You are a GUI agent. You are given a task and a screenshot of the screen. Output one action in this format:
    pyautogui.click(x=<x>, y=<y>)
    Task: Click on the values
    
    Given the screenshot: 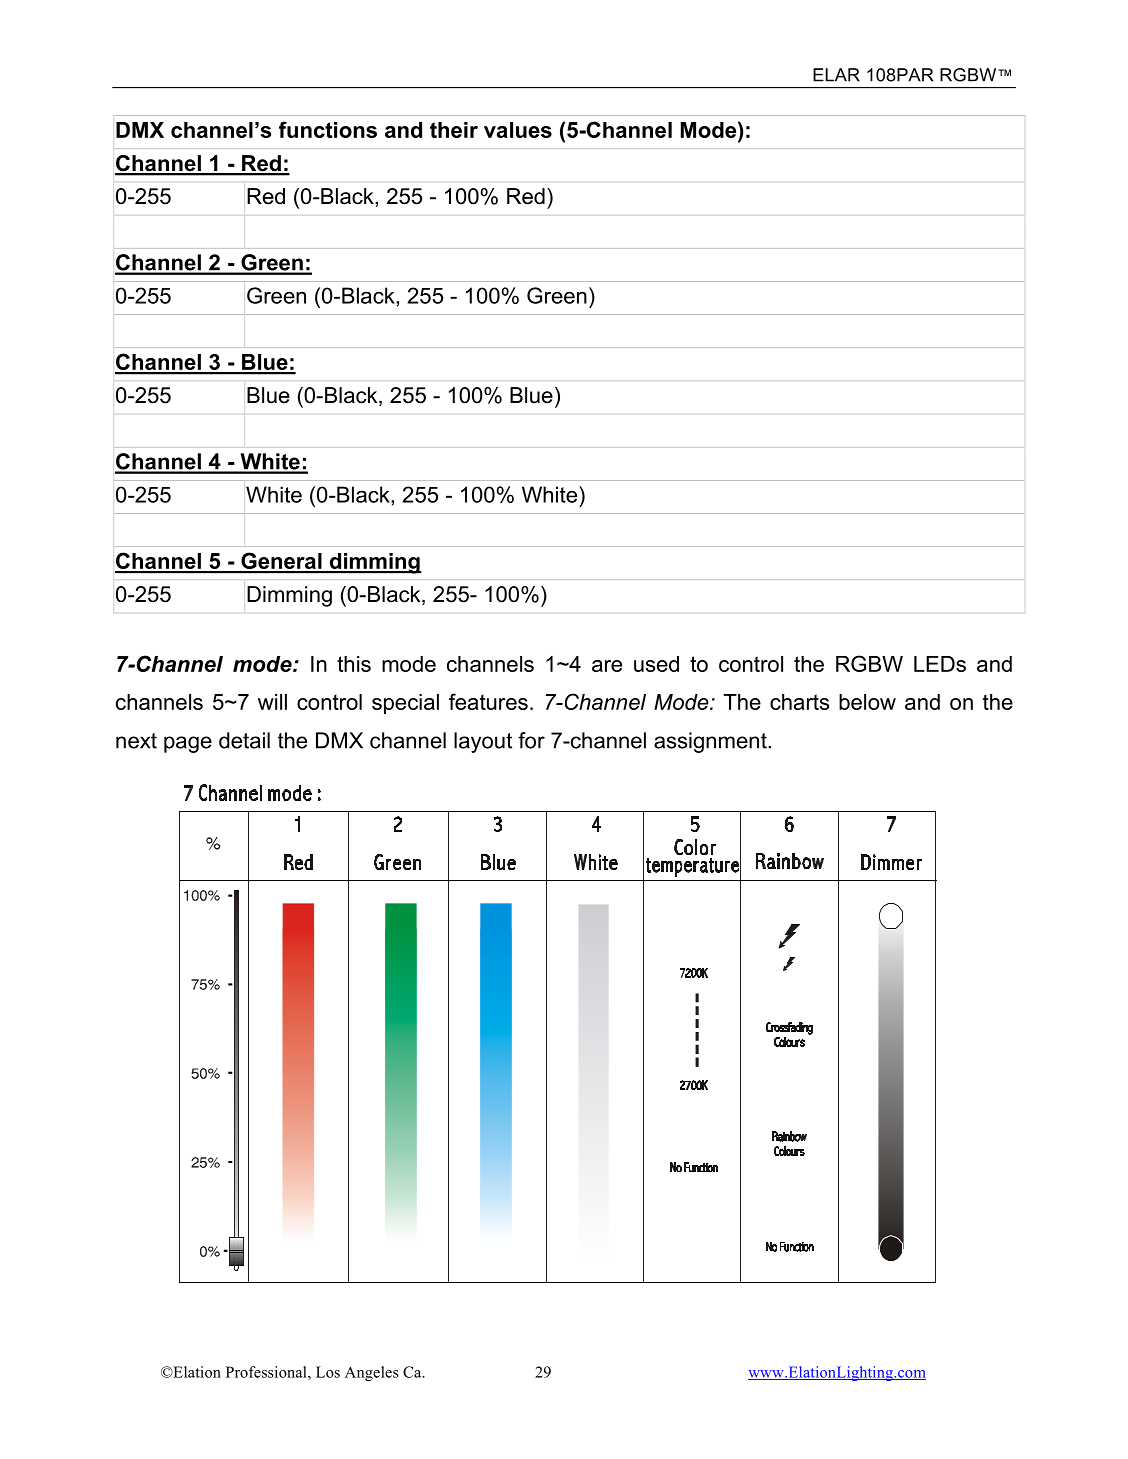 What is the action you would take?
    pyautogui.click(x=518, y=130)
